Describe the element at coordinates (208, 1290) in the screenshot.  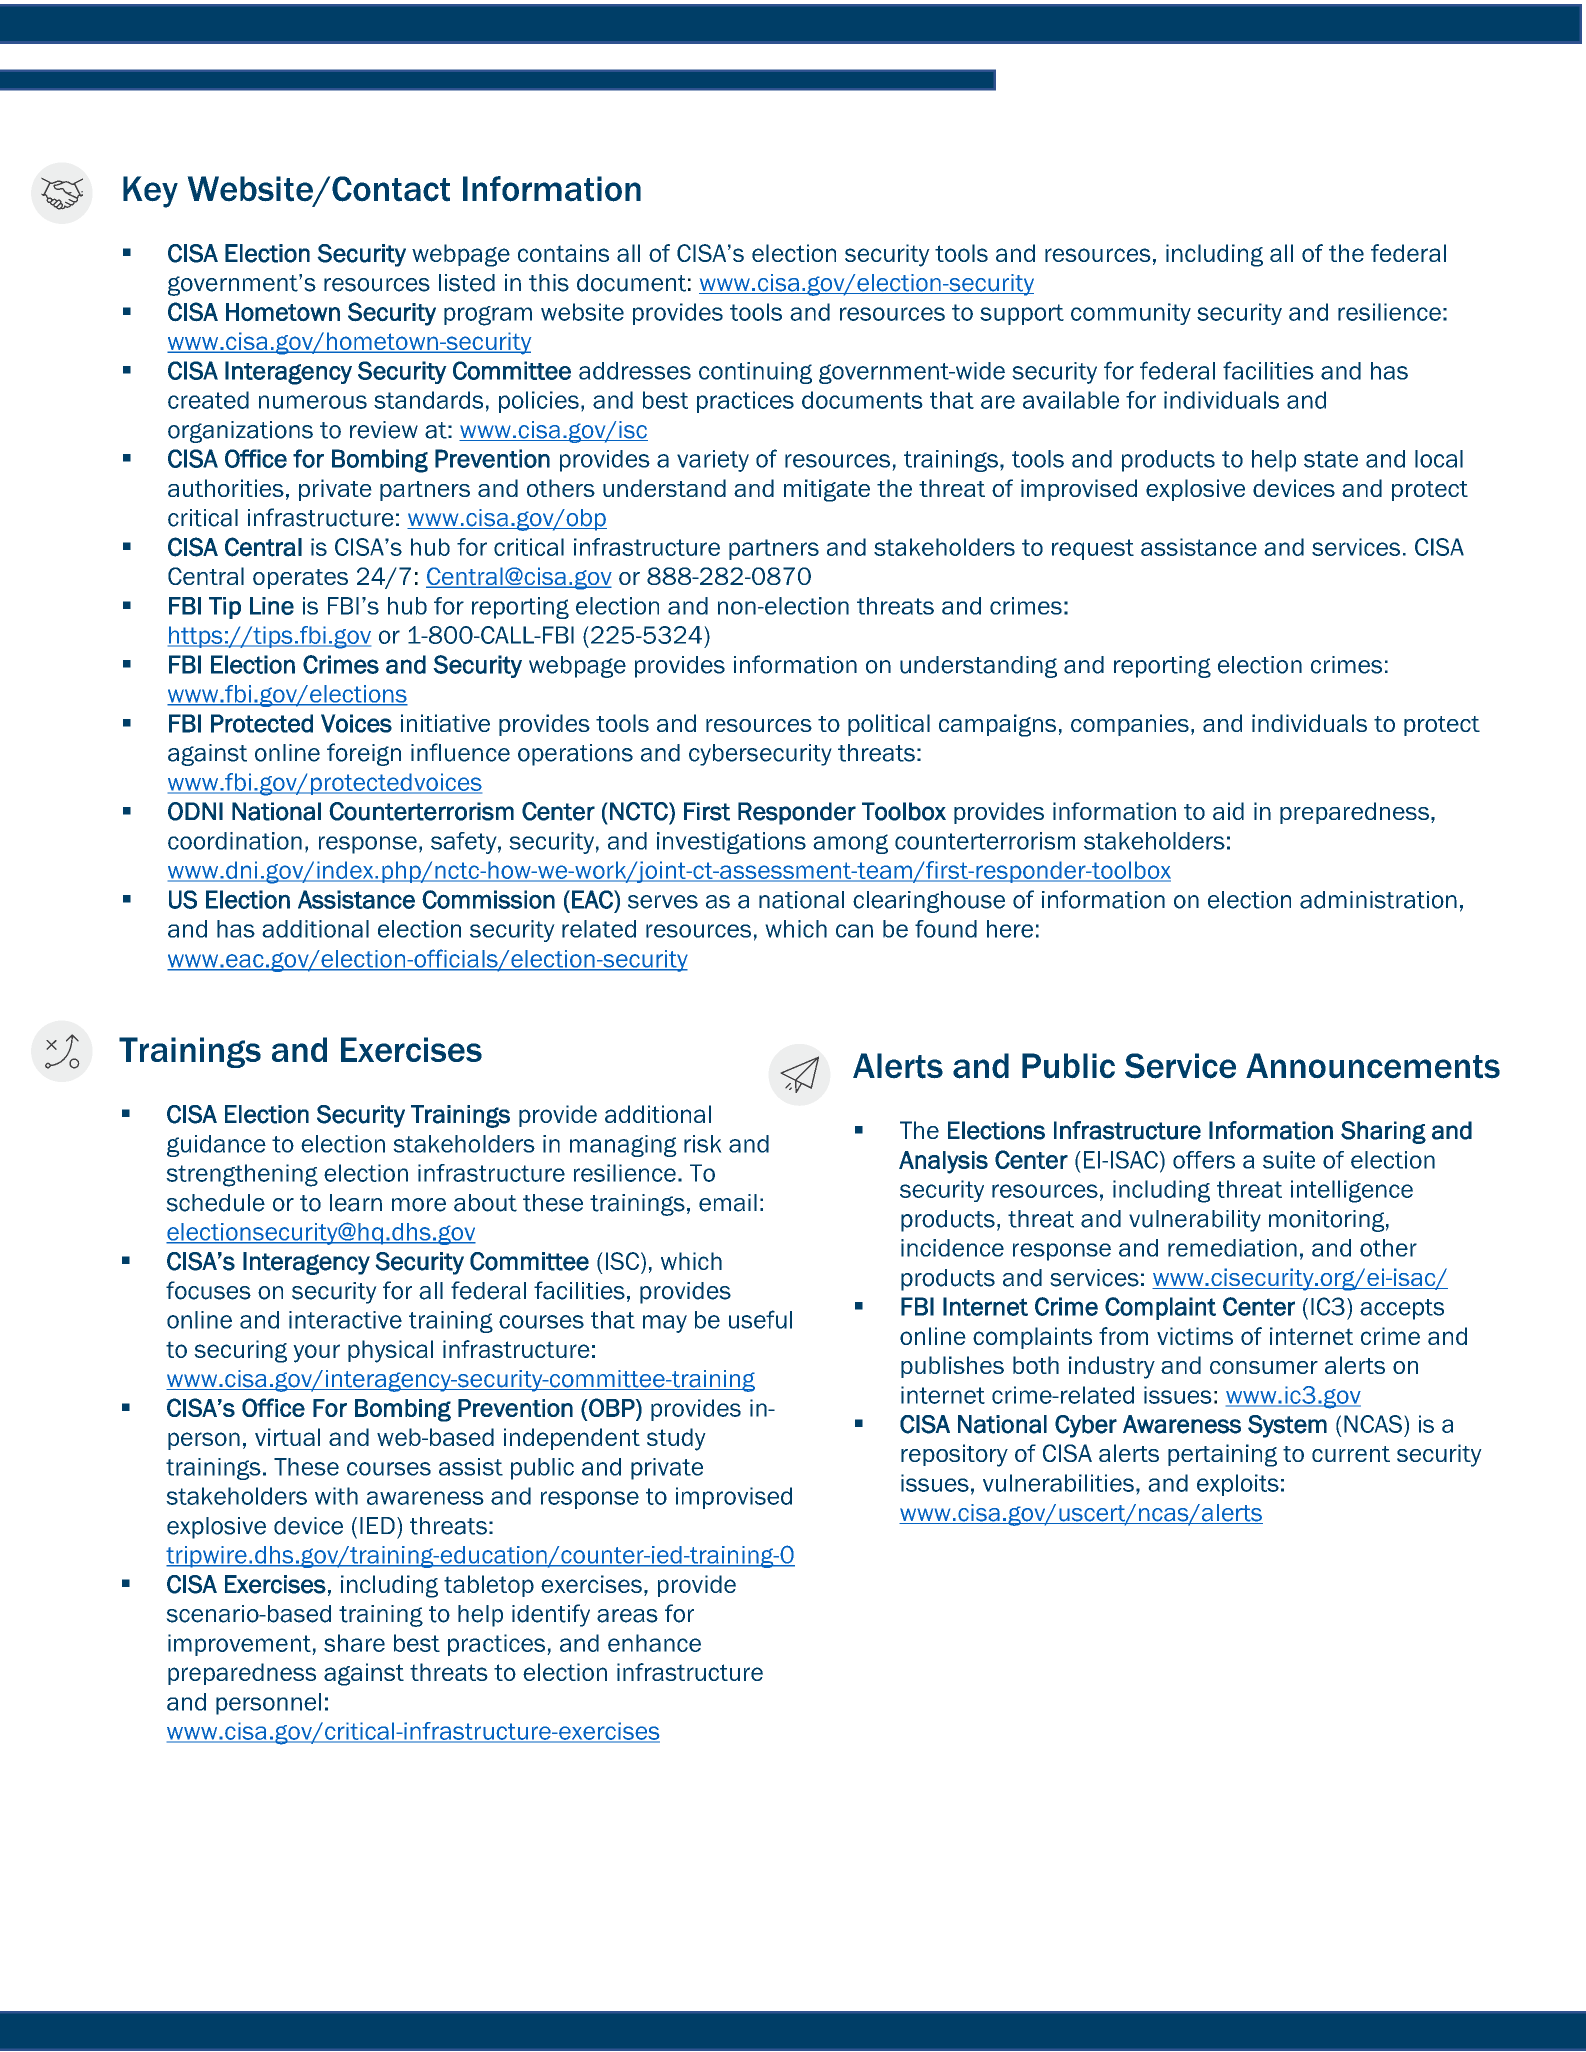
I see `focuses` at that location.
